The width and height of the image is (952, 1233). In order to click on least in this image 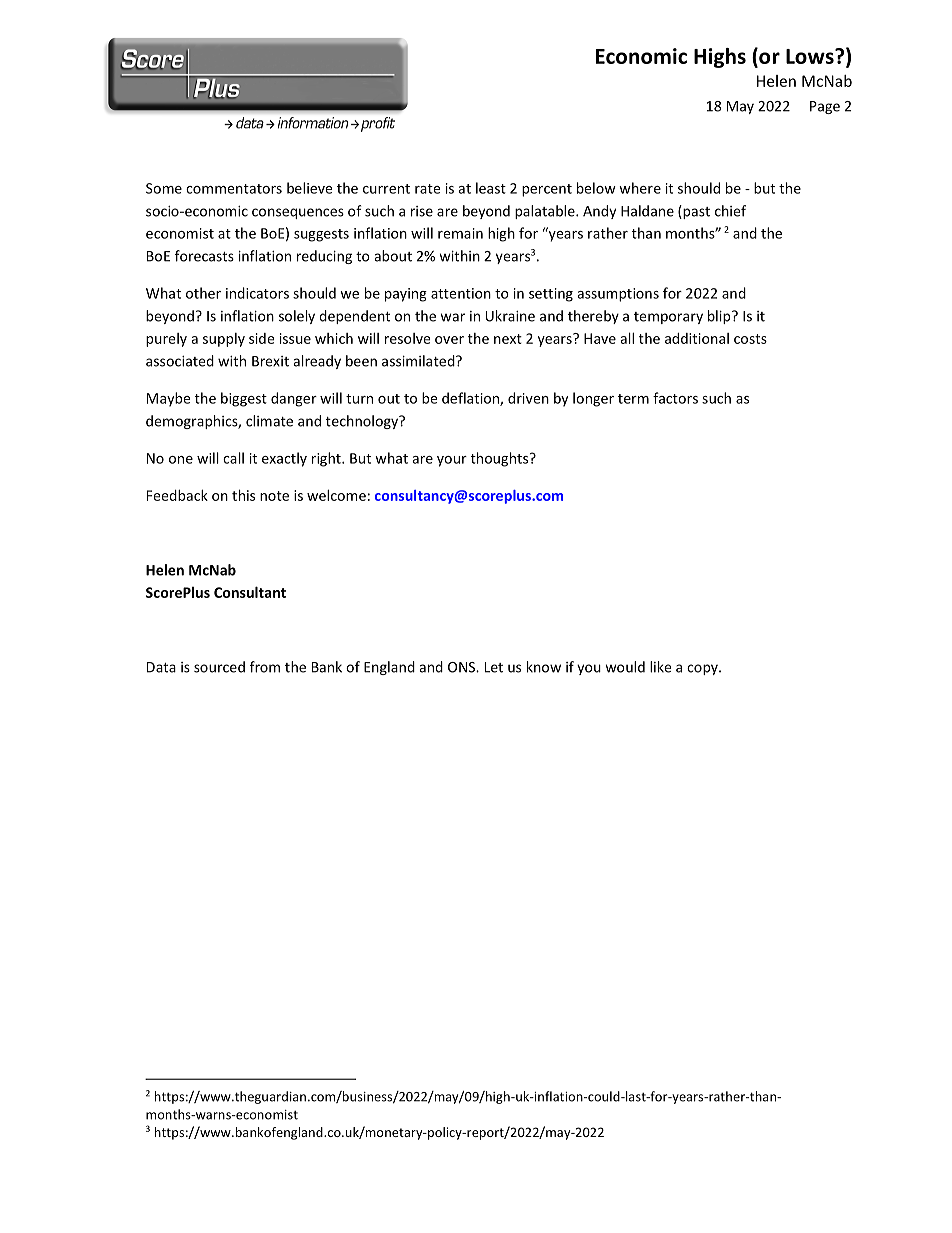, I will do `click(491, 188)`.
